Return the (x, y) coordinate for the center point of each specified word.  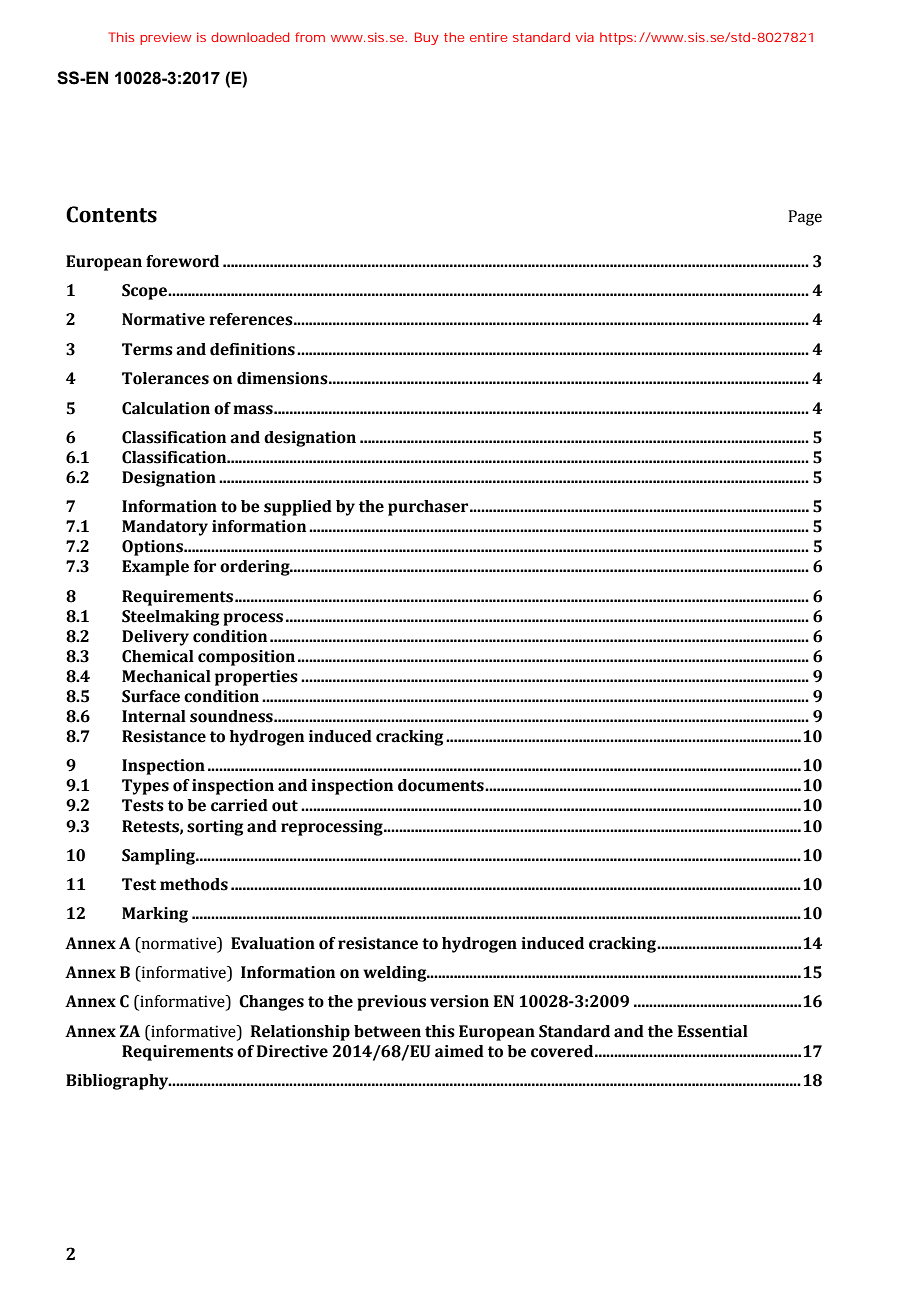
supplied (298, 508)
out (285, 806)
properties (256, 678)
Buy (427, 38)
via (585, 37)
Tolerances (165, 378)
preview (165, 38)
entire (488, 37)
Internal (154, 716)
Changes (271, 1003)
